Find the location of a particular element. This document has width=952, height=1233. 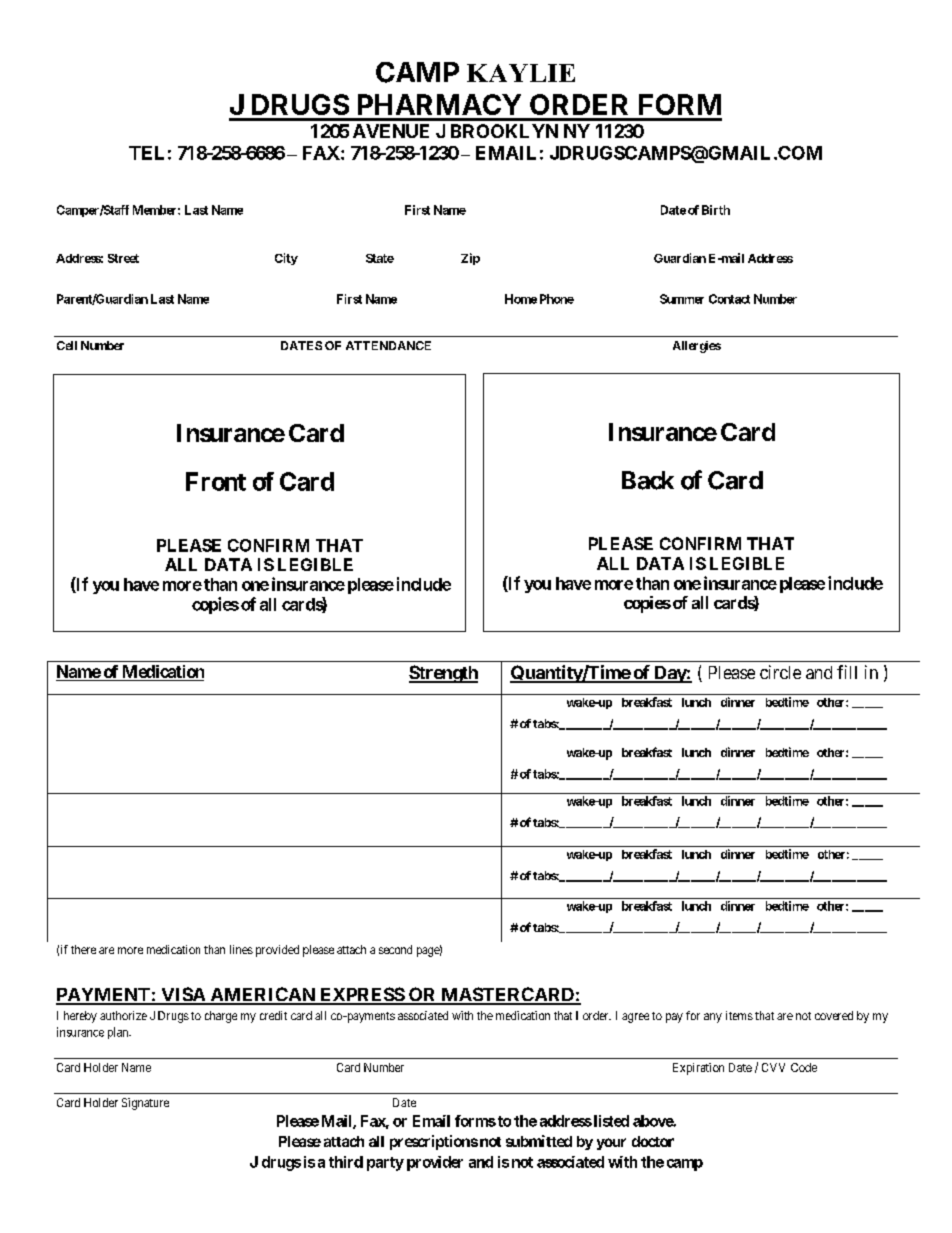

TEL is located at coordinates (146, 153).
